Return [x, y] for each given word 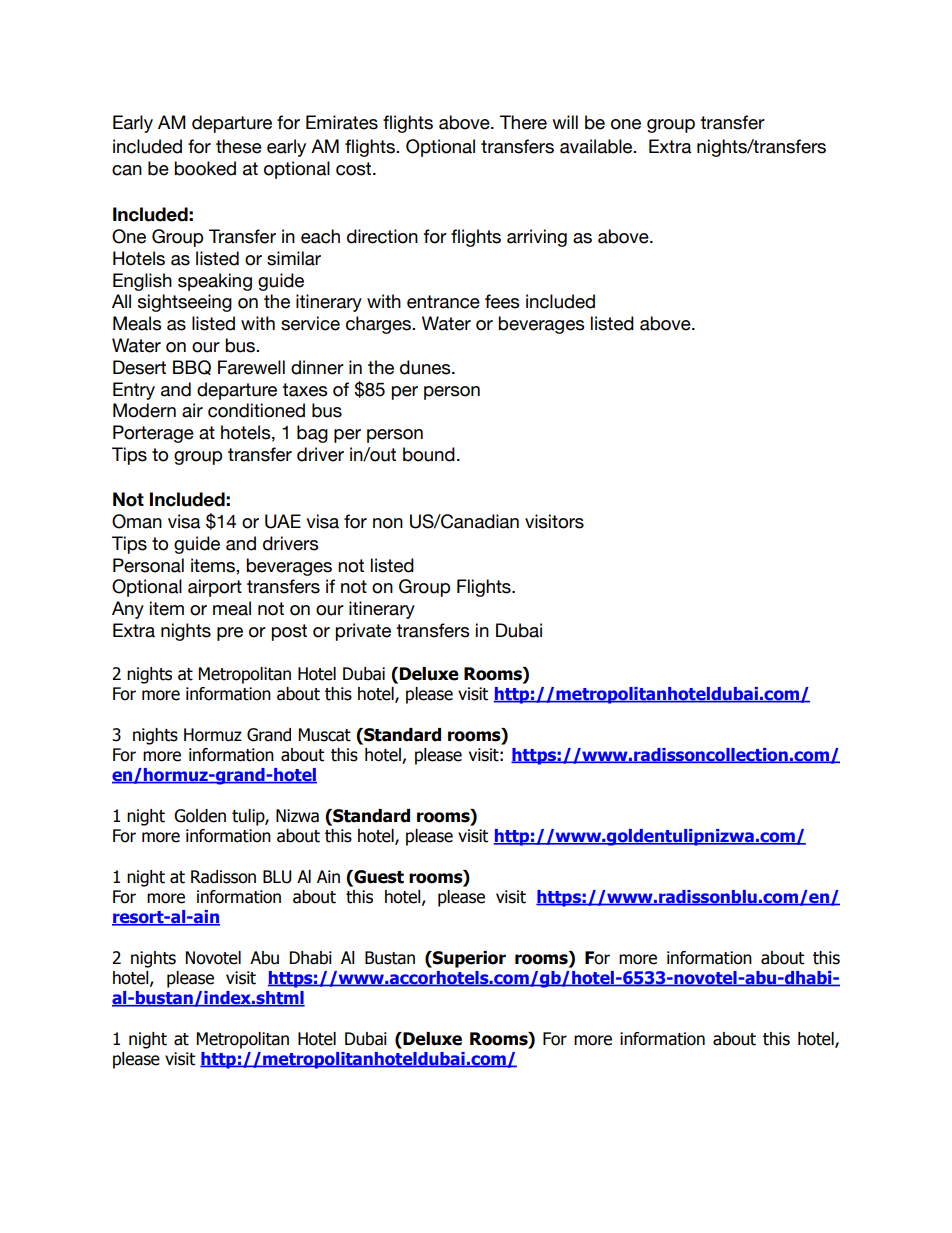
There [523, 122]
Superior [468, 959]
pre [230, 634]
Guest [378, 878]
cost [355, 169]
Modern [144, 410]
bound [429, 454]
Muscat [325, 735]
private [363, 632]
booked [205, 168]
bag [312, 434]
